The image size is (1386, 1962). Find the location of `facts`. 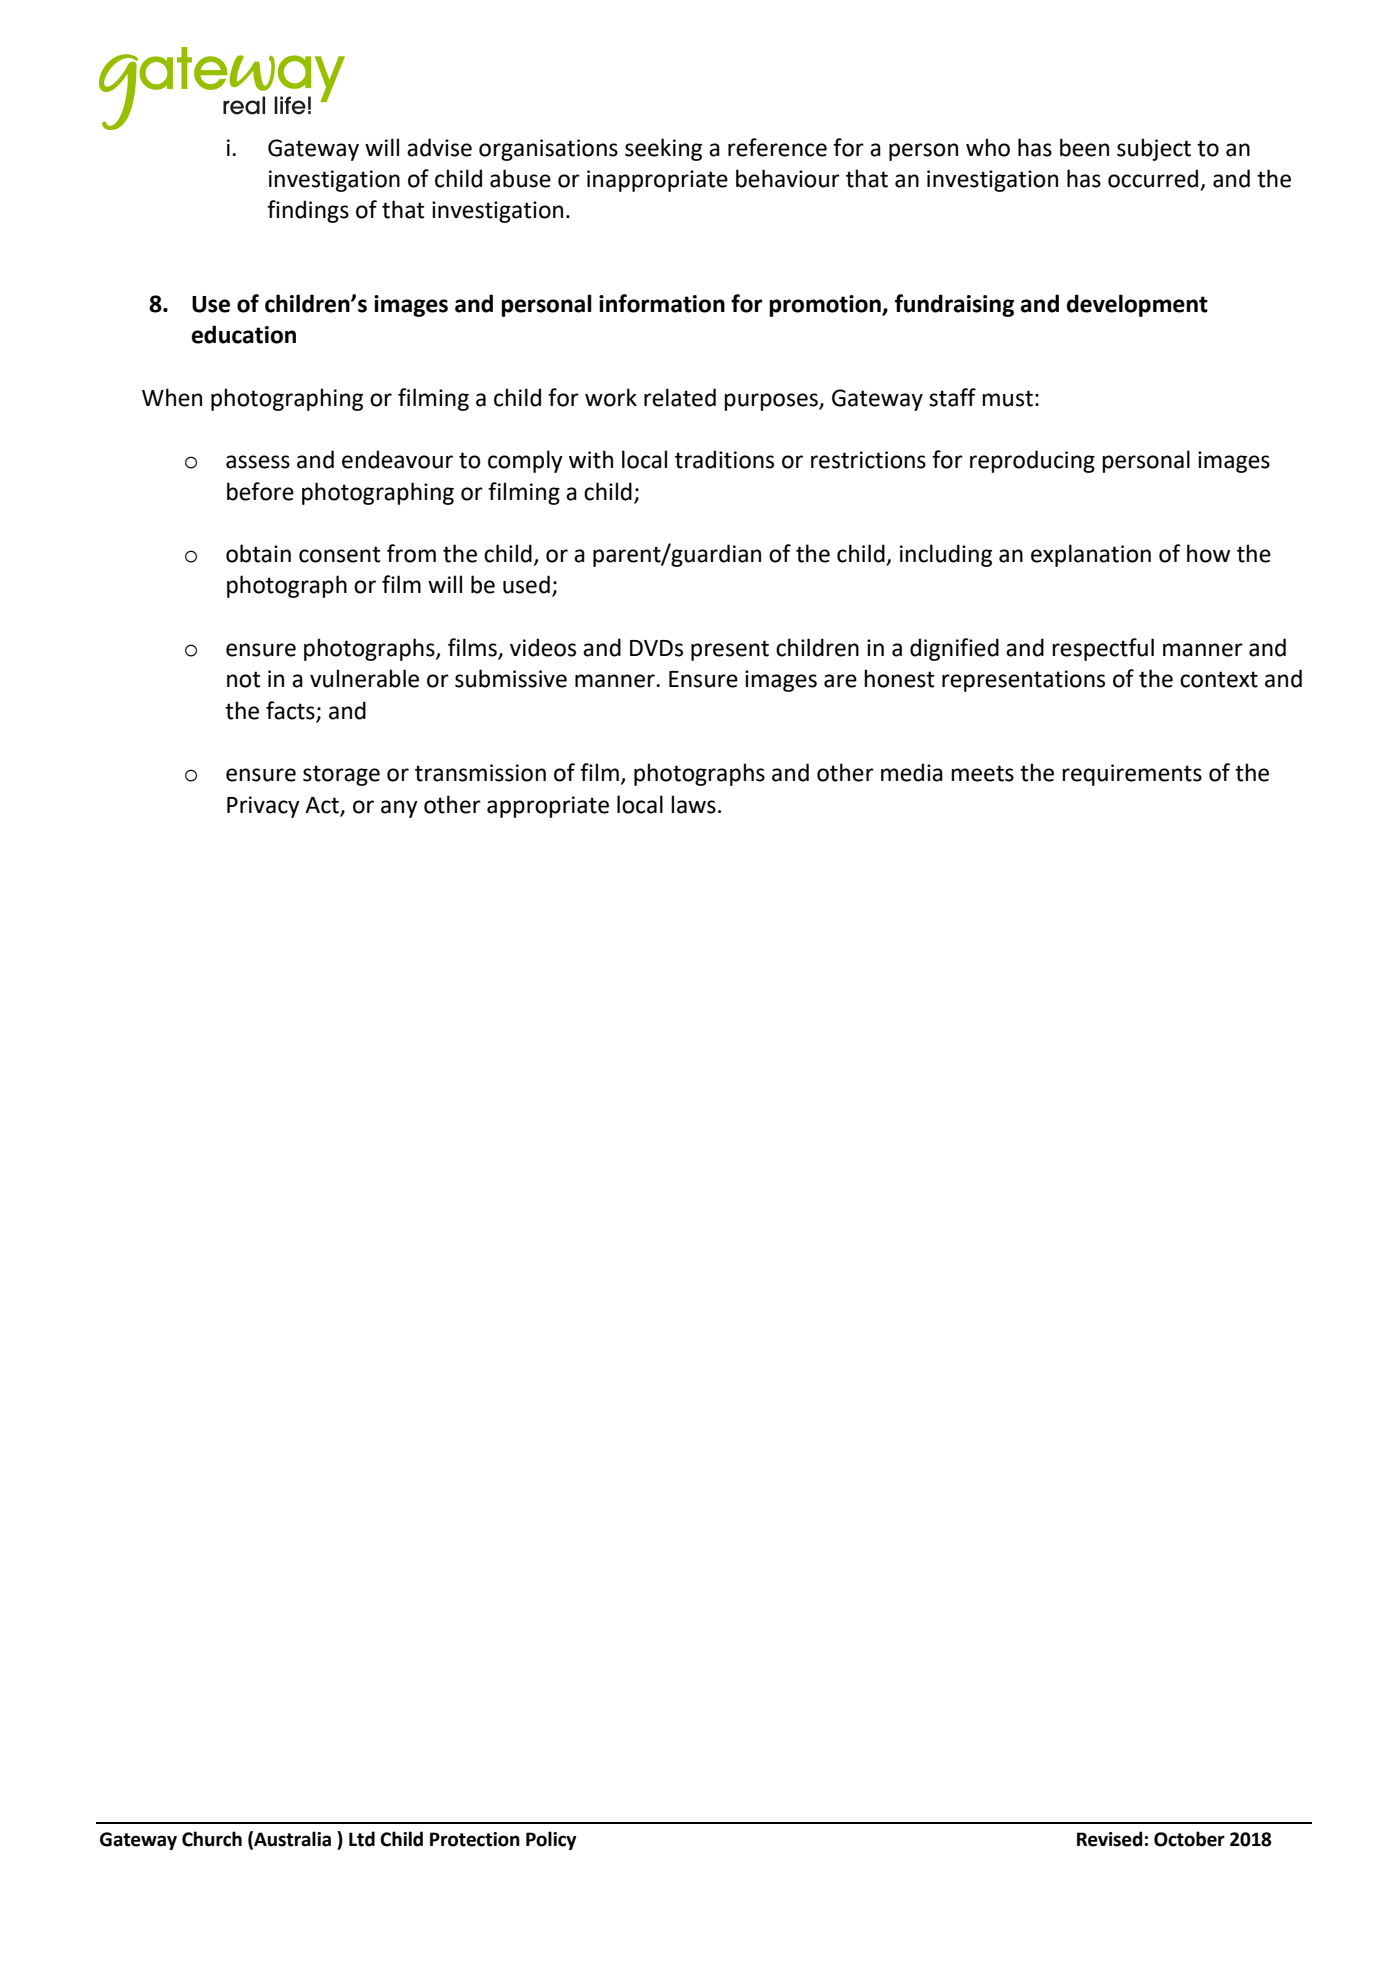

facts is located at coordinates (290, 710).
